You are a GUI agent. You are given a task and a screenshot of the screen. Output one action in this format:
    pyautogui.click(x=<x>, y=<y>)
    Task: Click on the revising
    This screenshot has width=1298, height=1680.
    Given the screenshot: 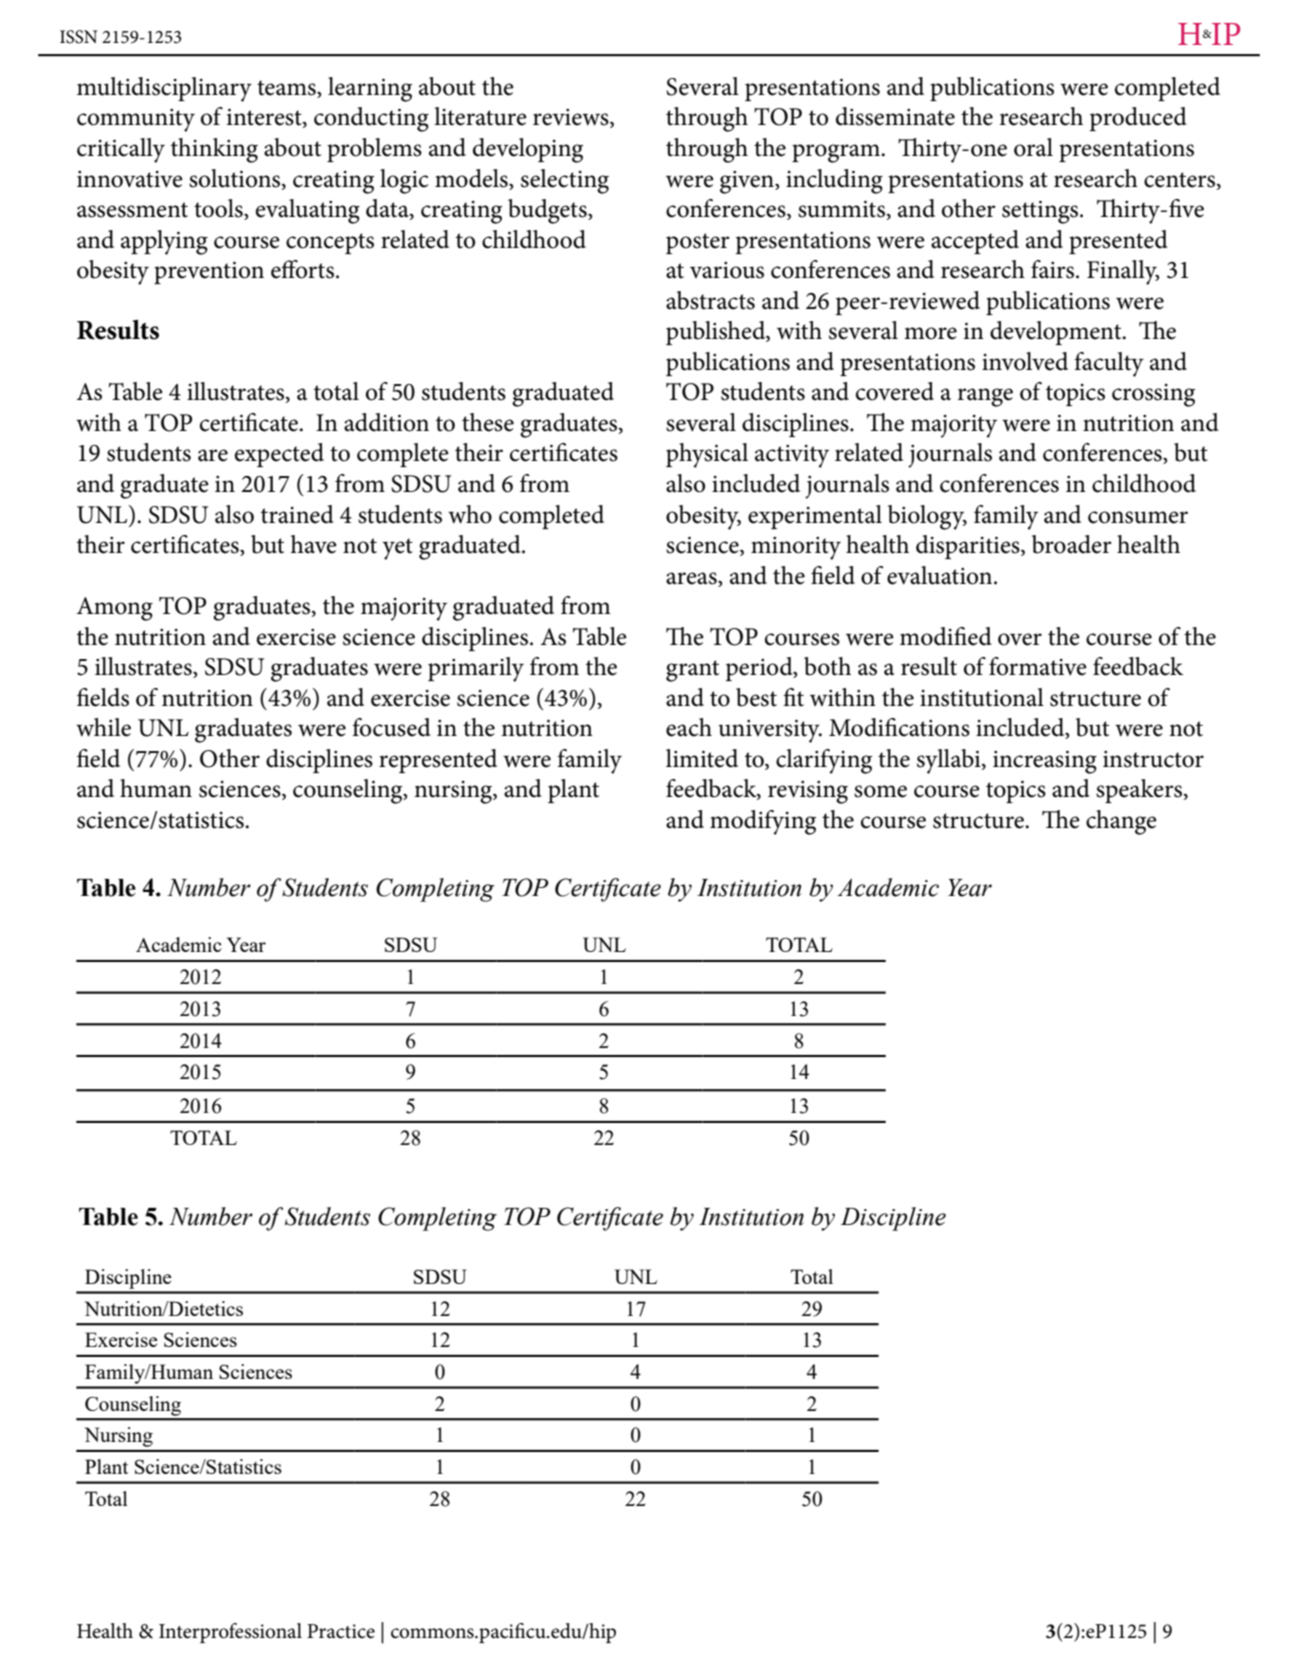 What is the action you would take?
    pyautogui.click(x=808, y=792)
